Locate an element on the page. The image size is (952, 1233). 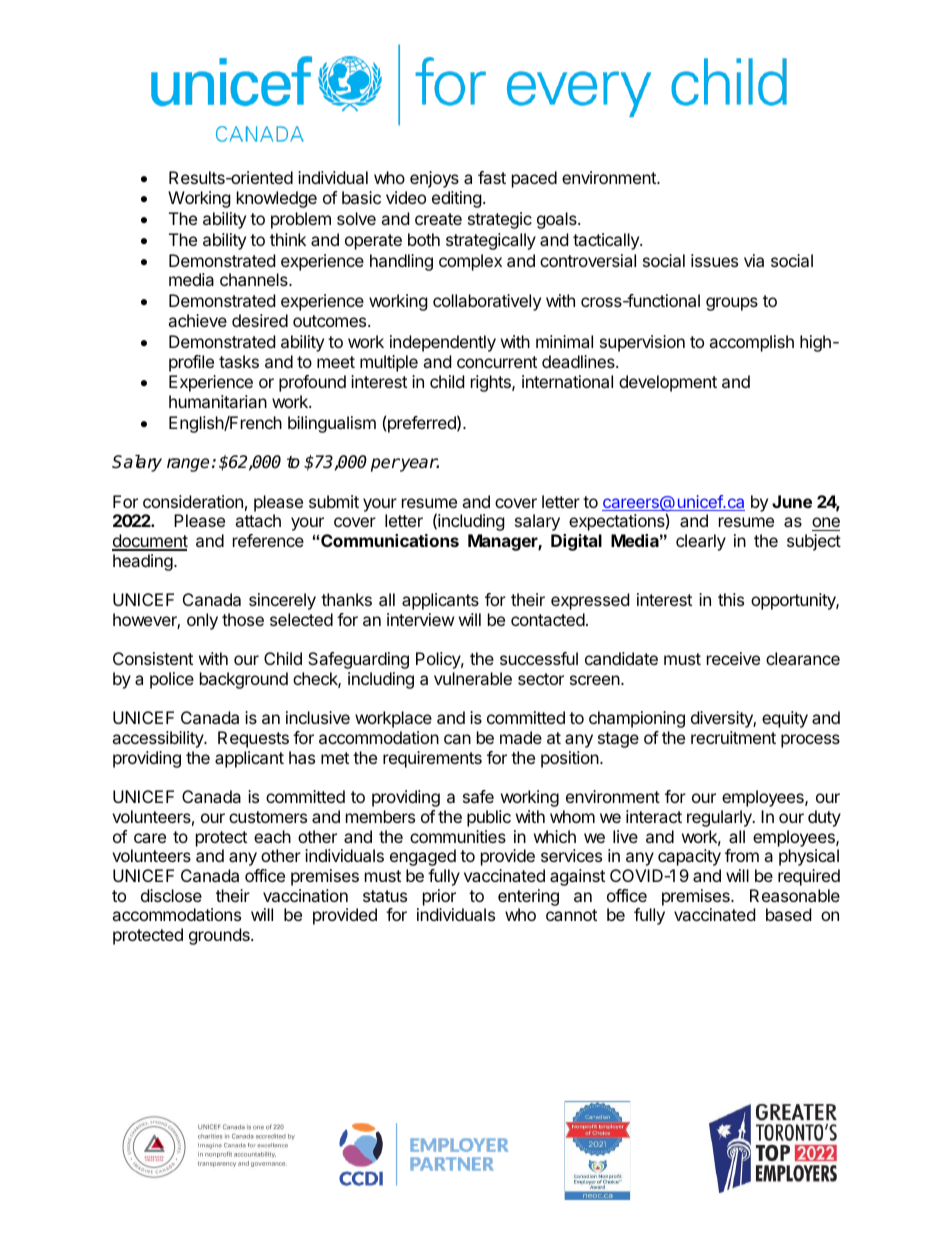
editing is located at coordinates (457, 199).
